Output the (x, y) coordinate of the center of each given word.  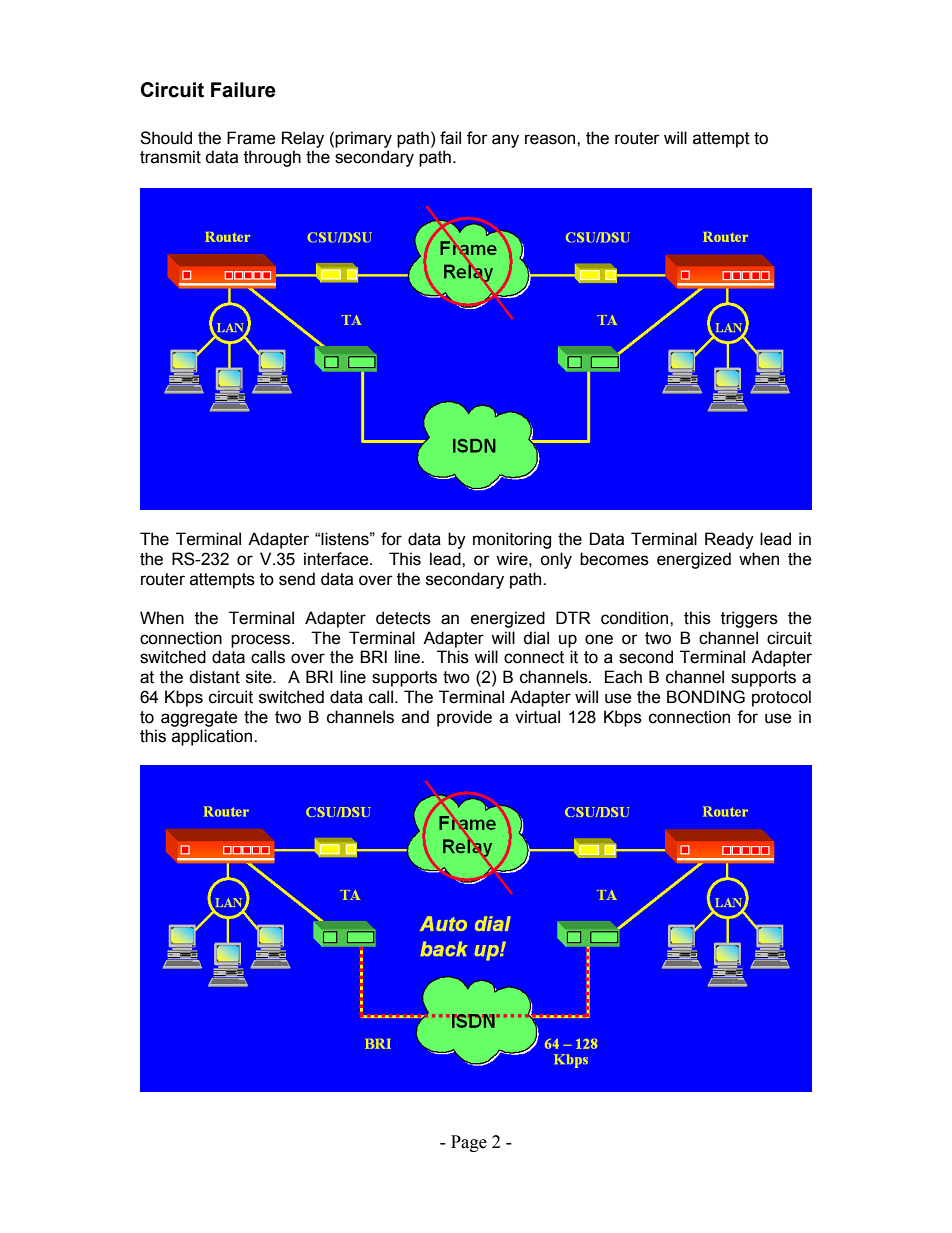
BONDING (706, 697)
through (272, 158)
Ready (729, 540)
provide (464, 718)
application (213, 737)
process (262, 641)
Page (469, 1143)
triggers (749, 619)
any (505, 141)
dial (536, 638)
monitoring (512, 540)
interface (337, 559)
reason (551, 139)
